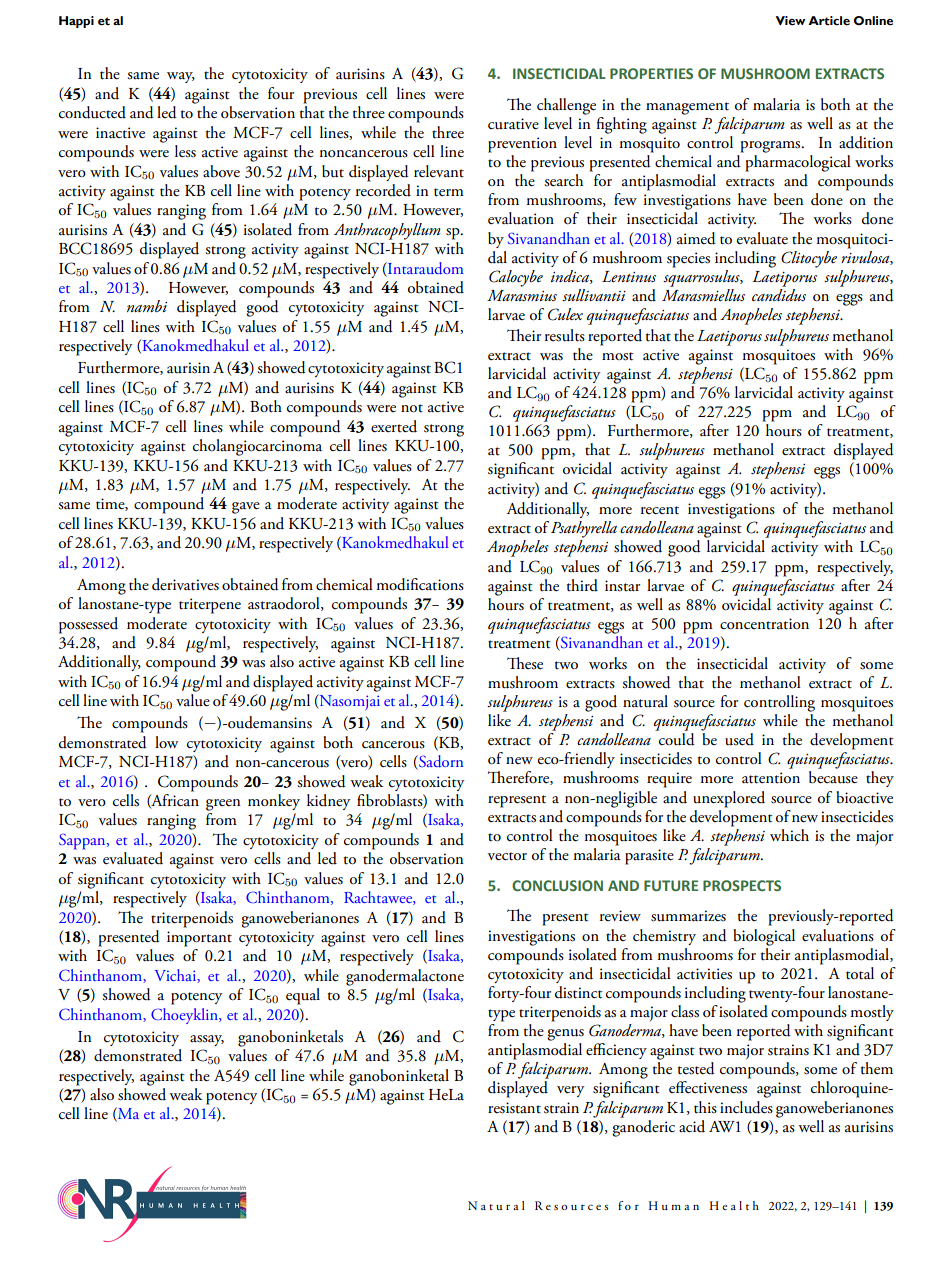  Describe the element at coordinates (771, 778) in the image. I see `attention` at that location.
